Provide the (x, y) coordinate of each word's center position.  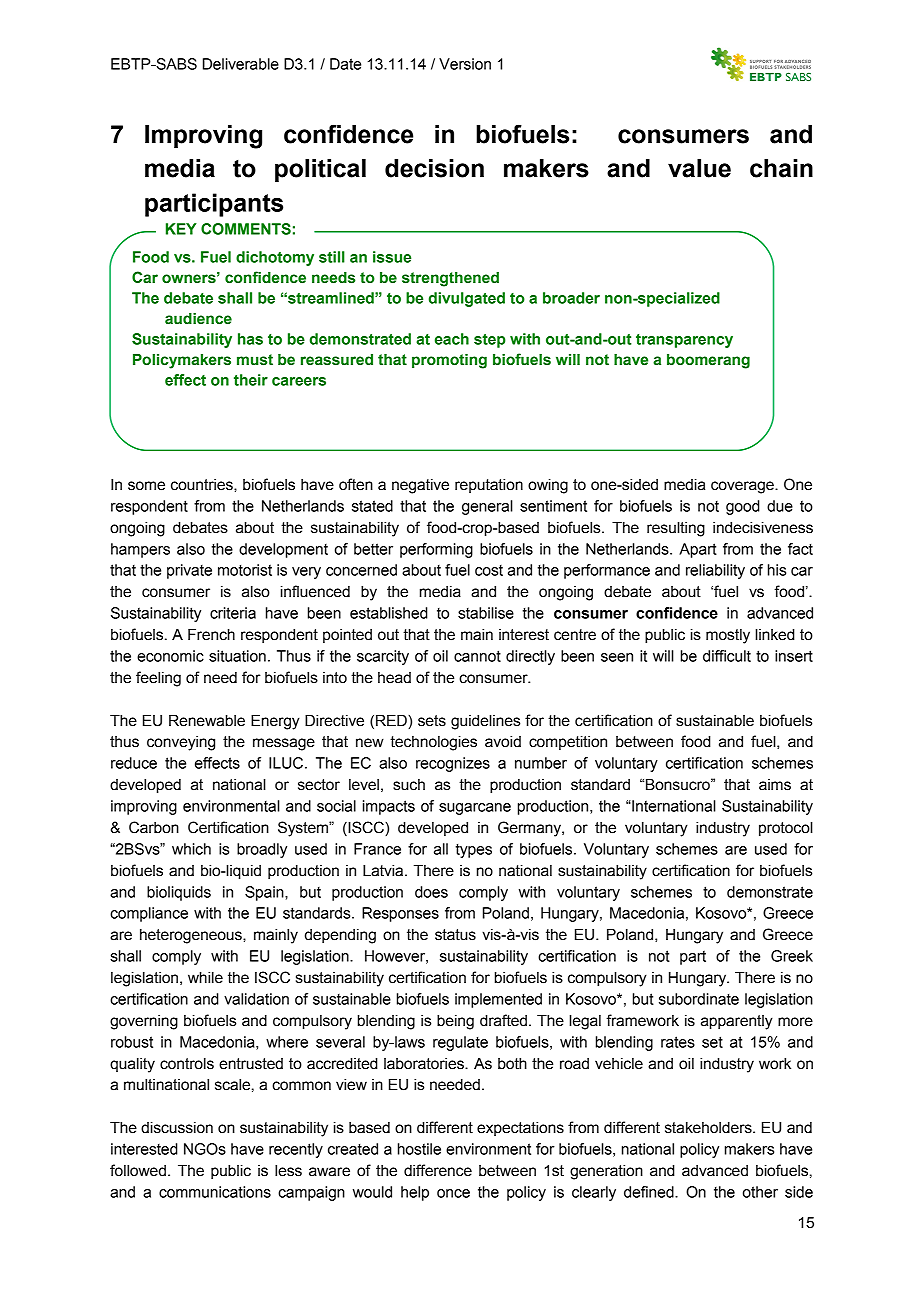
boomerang (708, 361)
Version (465, 64)
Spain (265, 893)
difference (438, 1170)
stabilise (486, 613)
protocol (786, 829)
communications (215, 1192)
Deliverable (241, 64)
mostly (728, 636)
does (431, 892)
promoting (449, 361)
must (255, 360)
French (211, 635)
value (699, 168)
